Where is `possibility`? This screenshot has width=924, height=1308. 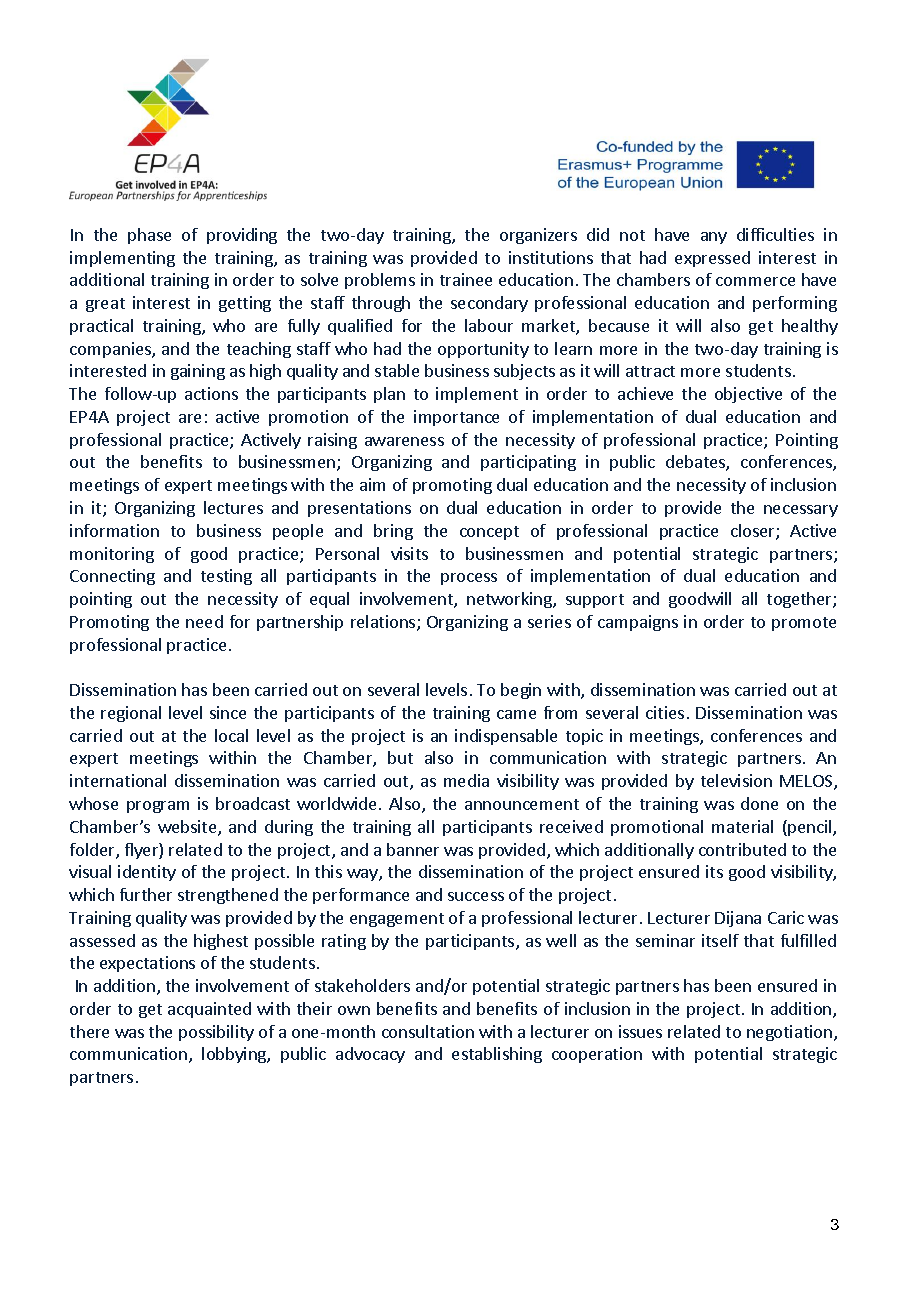 possibility is located at coordinates (216, 1033).
